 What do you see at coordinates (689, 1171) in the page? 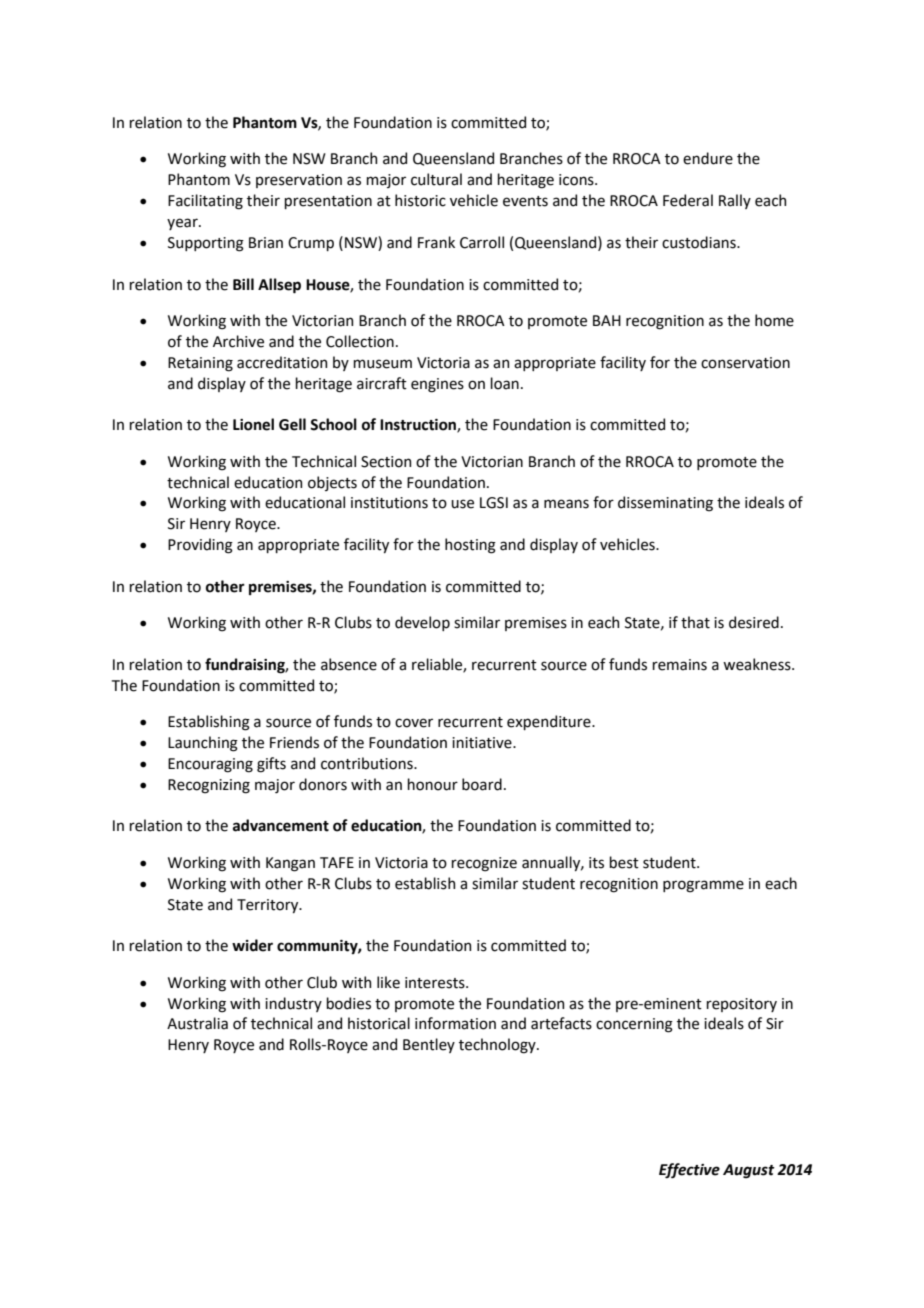
I see `Effective` at bounding box center [689, 1171].
